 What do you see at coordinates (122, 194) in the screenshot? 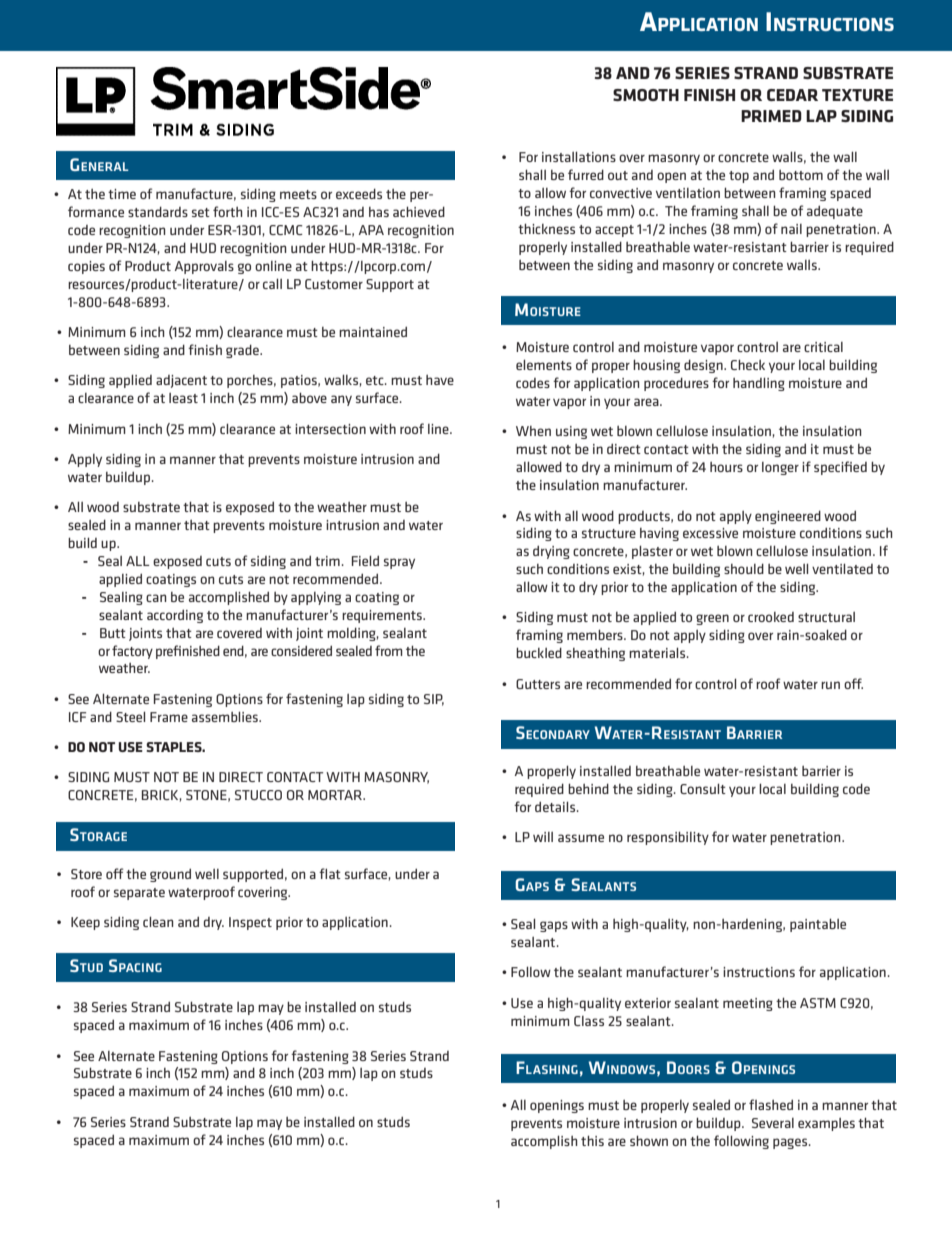
I see `time` at bounding box center [122, 194].
